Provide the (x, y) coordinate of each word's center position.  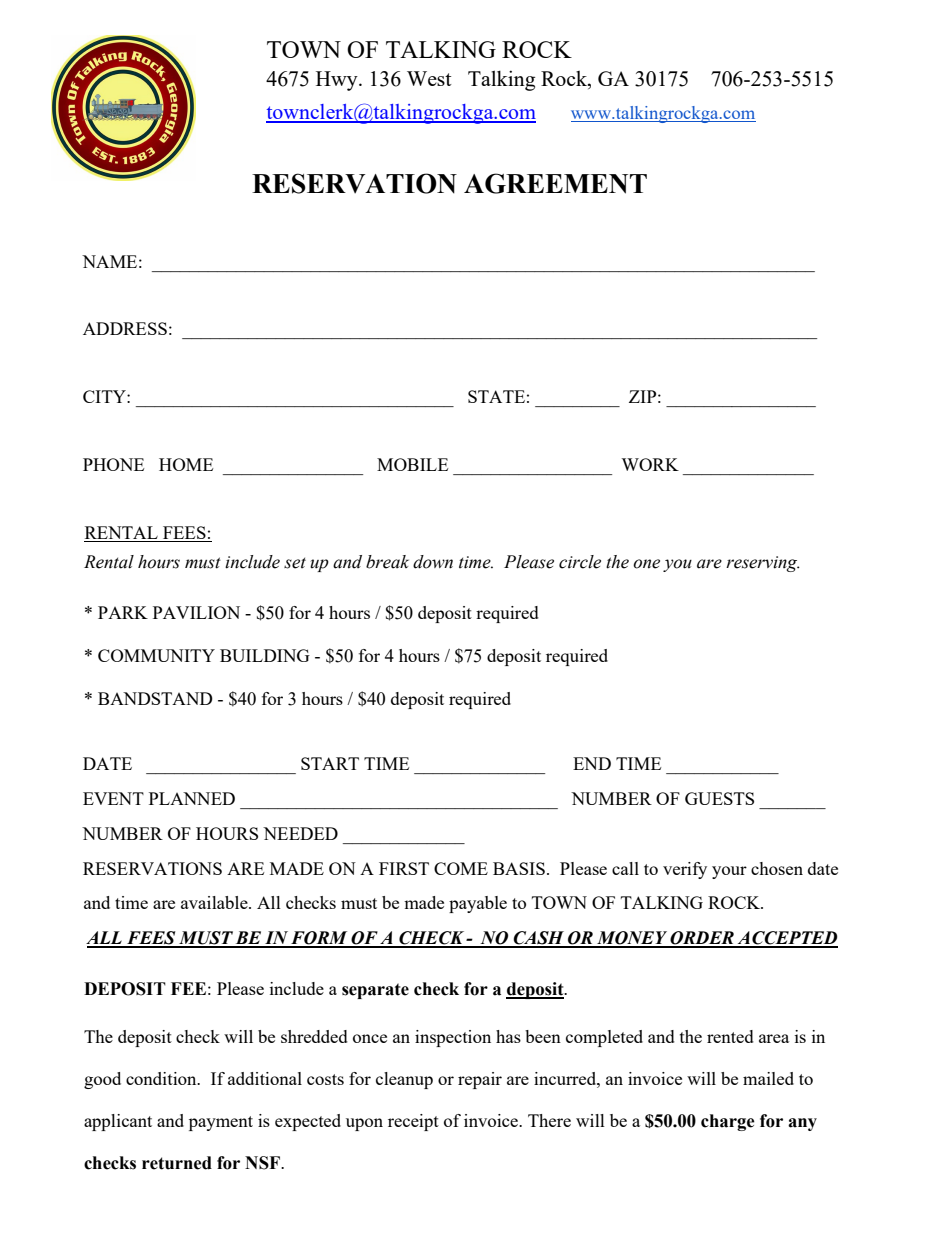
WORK (650, 464)
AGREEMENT (555, 183)
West (429, 78)
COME (461, 868)
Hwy (338, 81)
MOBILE (412, 464)
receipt (413, 1122)
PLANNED (192, 798)
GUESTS (719, 798)
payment (221, 1123)
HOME (186, 464)
